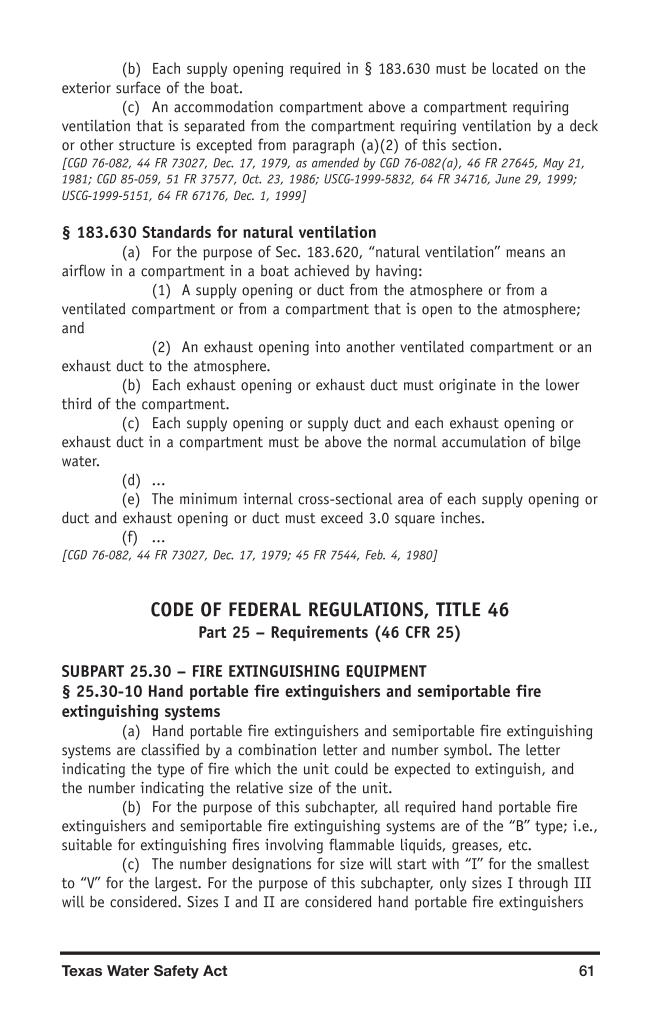 Image resolution: width=660 pixels, height=1020 pixels. I want to click on TITLE, so click(458, 609).
